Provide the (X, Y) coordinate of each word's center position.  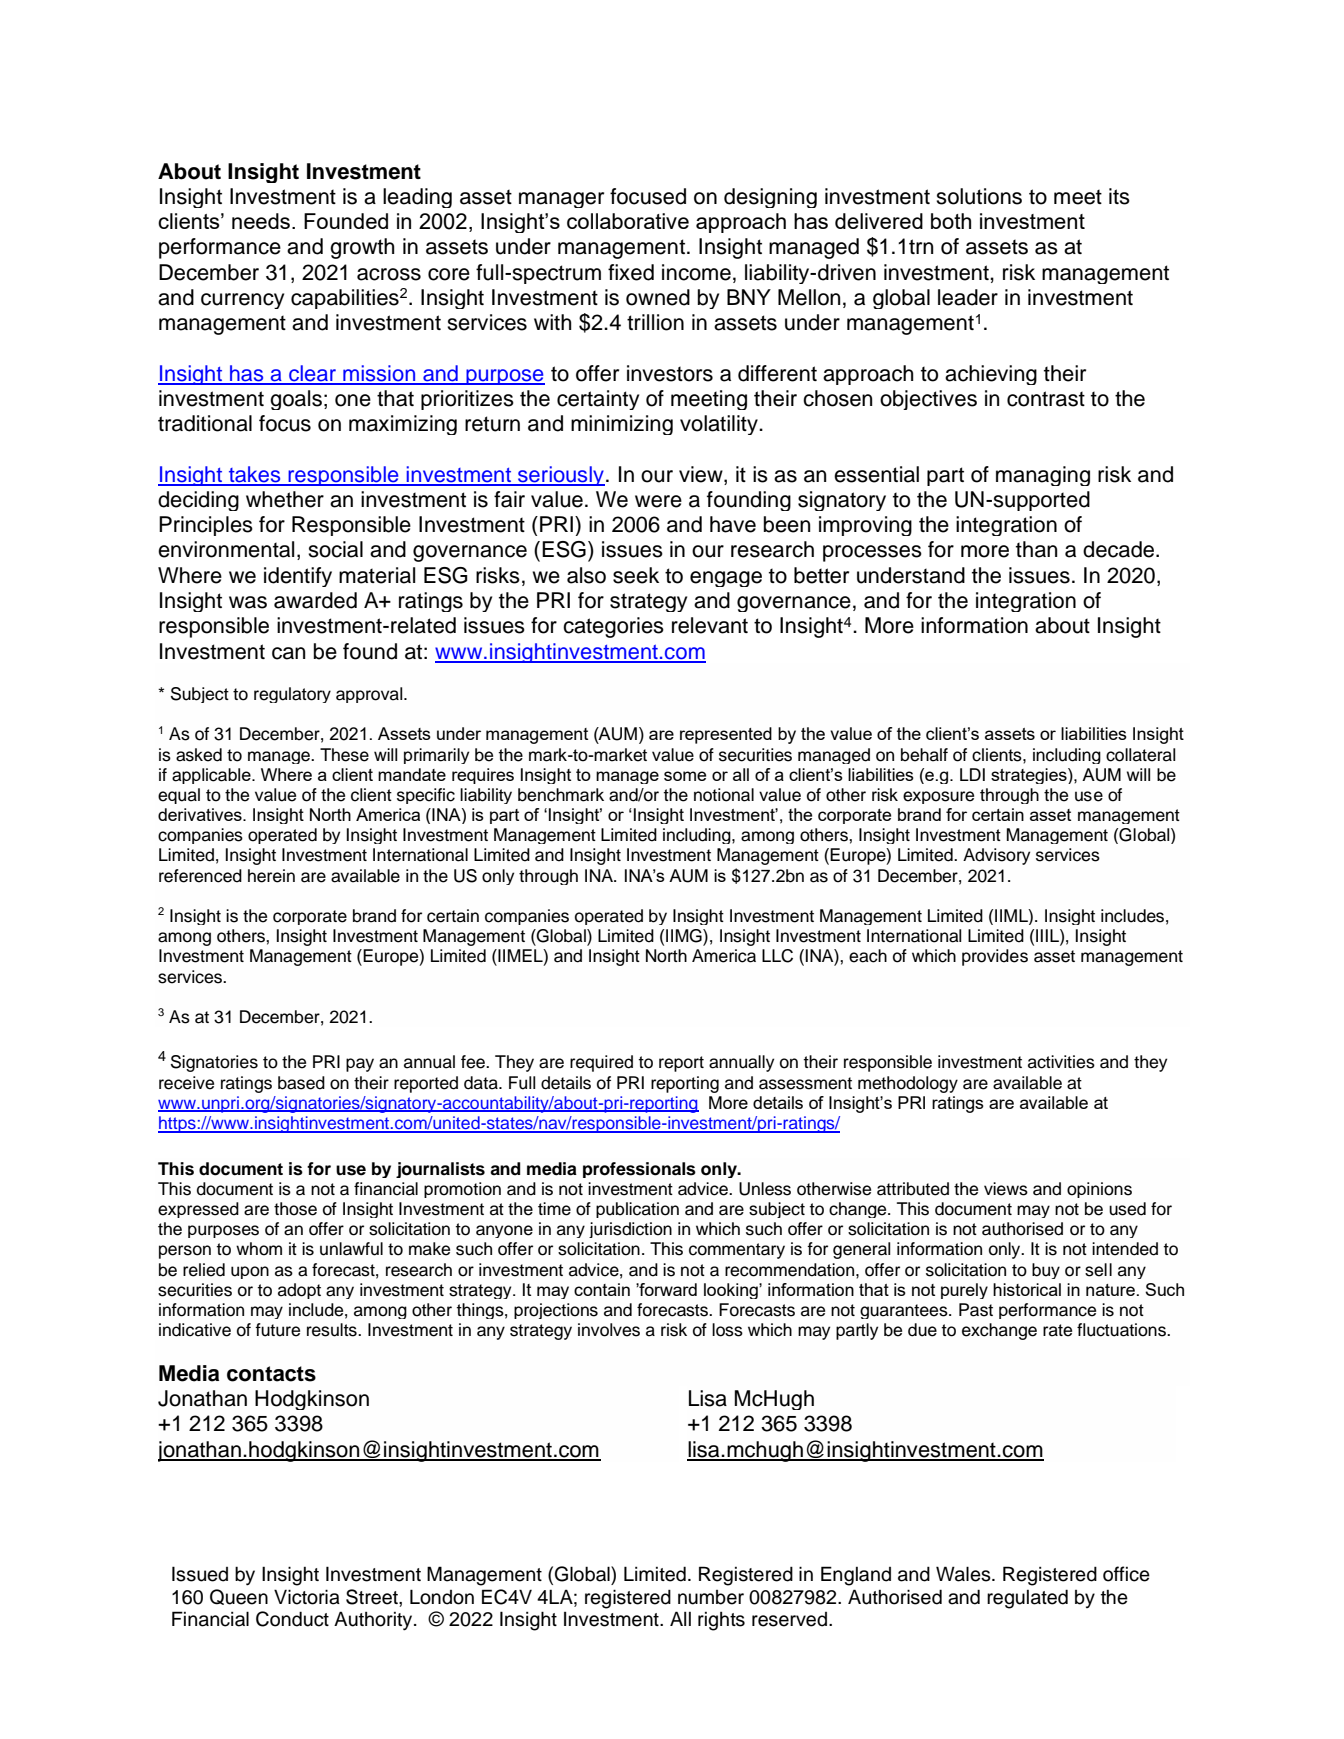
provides (995, 957)
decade (1120, 549)
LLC (777, 956)
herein (271, 876)
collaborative (628, 221)
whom (259, 1249)
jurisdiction (630, 1230)
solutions (979, 196)
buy (1046, 1271)
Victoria (307, 1597)
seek (636, 575)
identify (298, 577)
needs (261, 221)
